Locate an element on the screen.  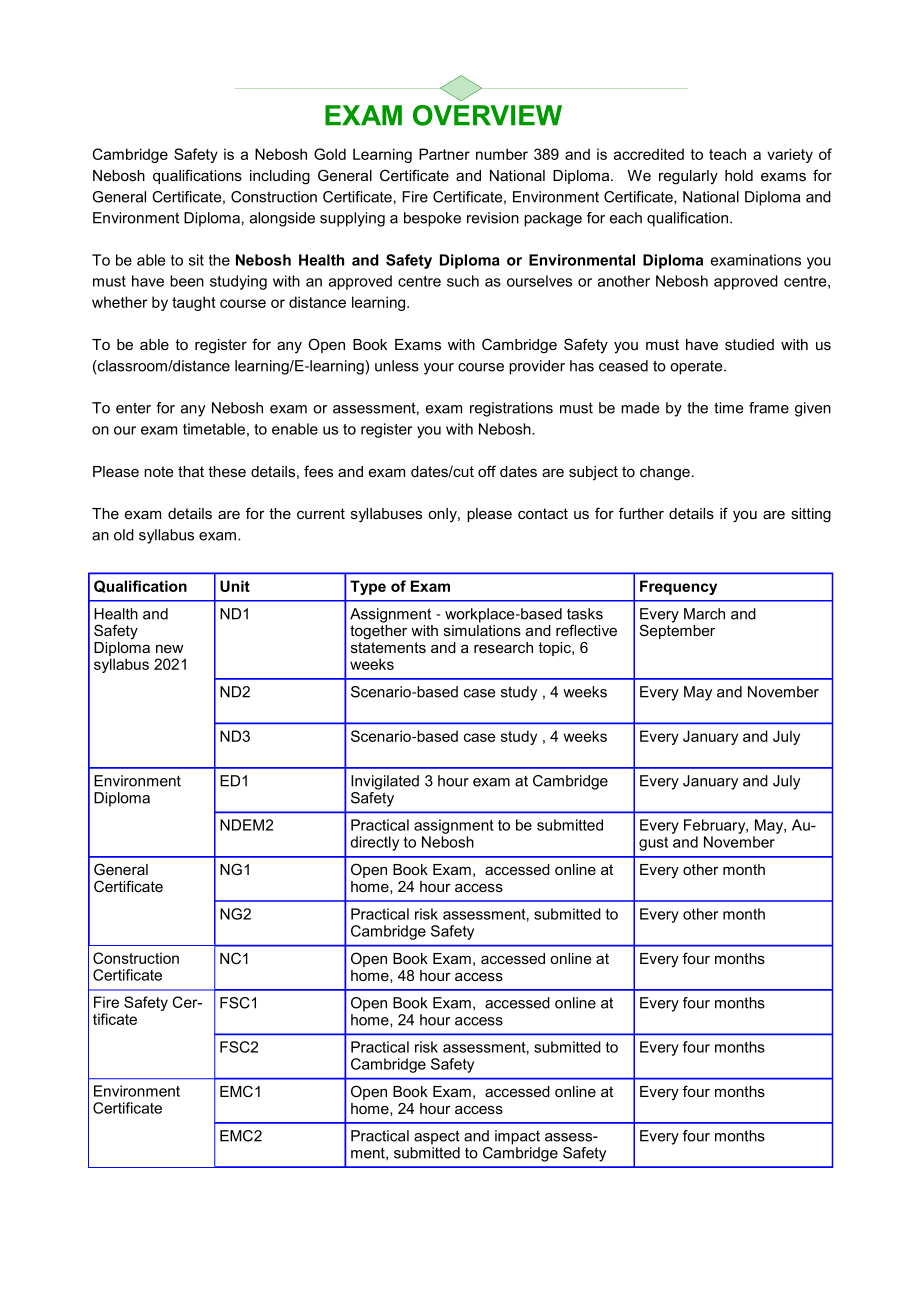
March is located at coordinates (704, 614).
